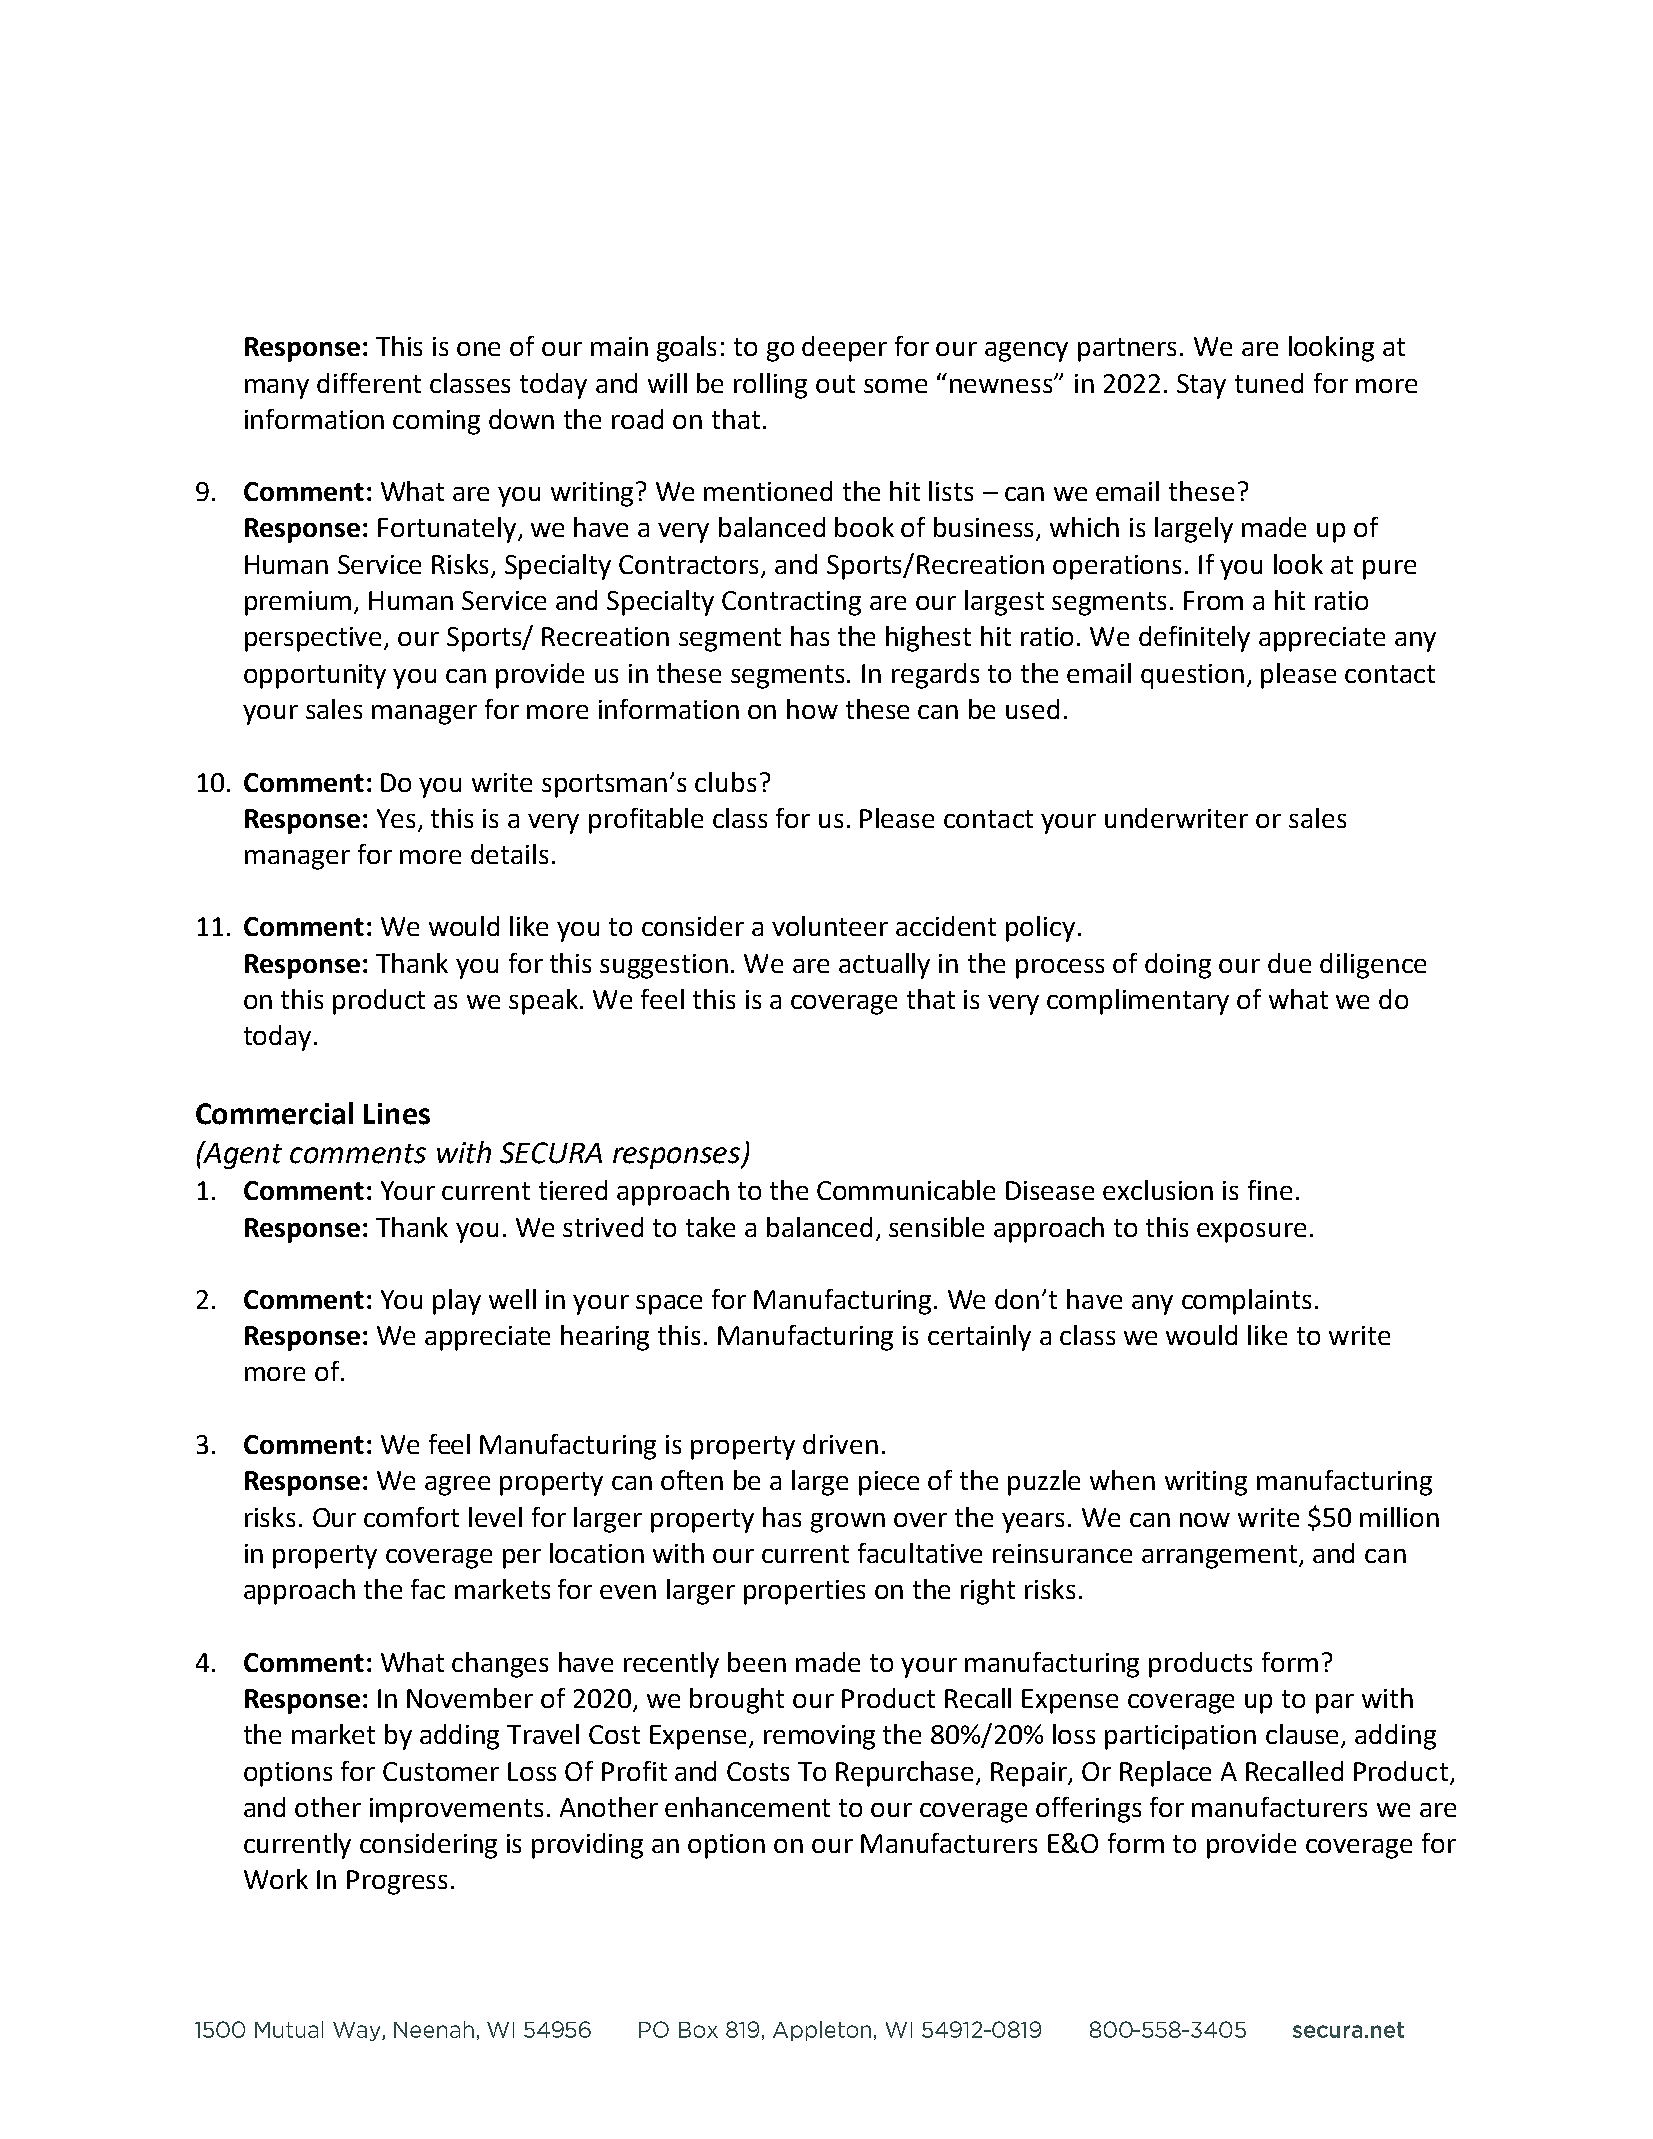 This document has height=2139, width=1653. Describe the element at coordinates (747, 1807) in the document. I see `enhancement` at that location.
